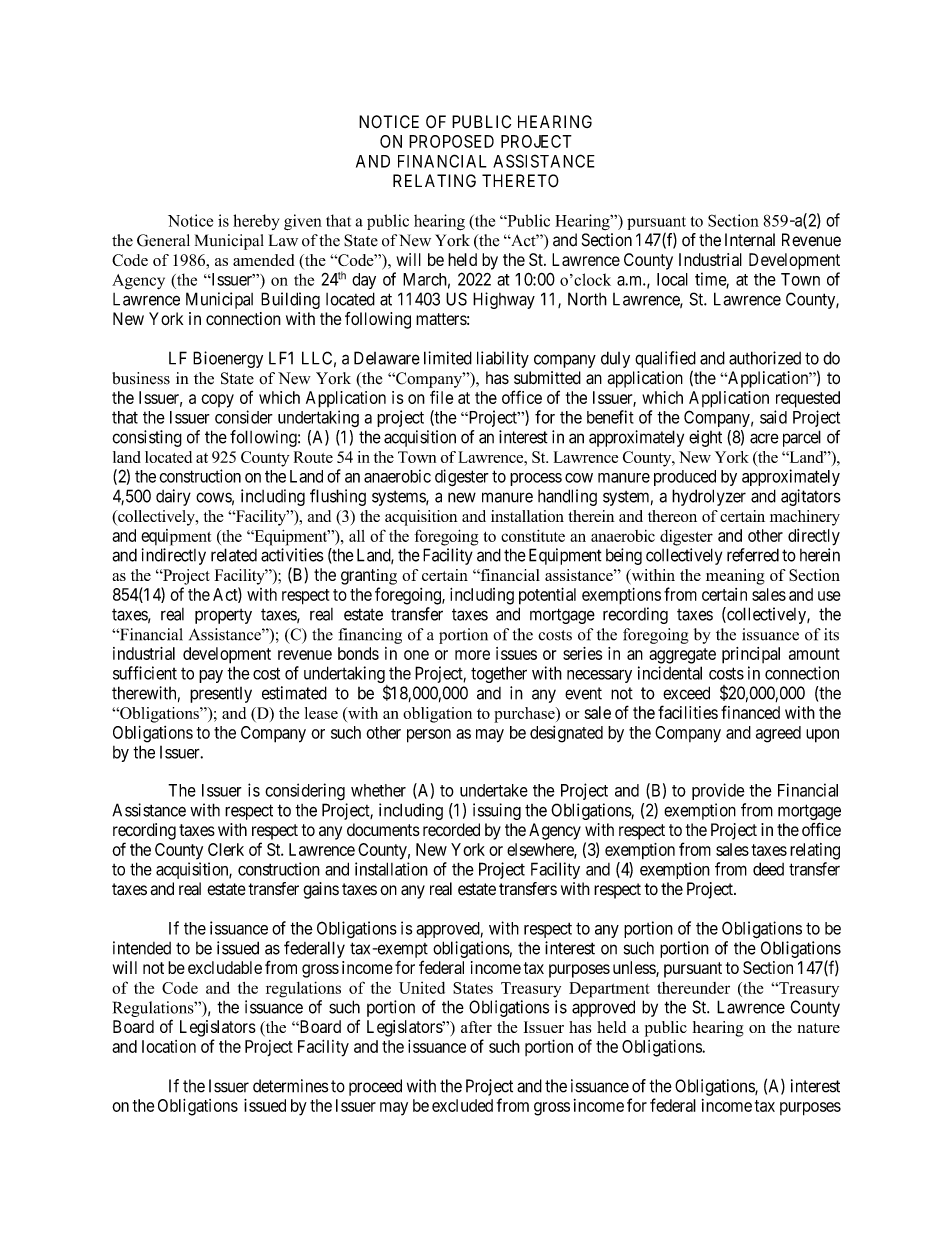 The image size is (952, 1233). Describe the element at coordinates (520, 181) in the screenshot. I see `THERETO` at that location.
